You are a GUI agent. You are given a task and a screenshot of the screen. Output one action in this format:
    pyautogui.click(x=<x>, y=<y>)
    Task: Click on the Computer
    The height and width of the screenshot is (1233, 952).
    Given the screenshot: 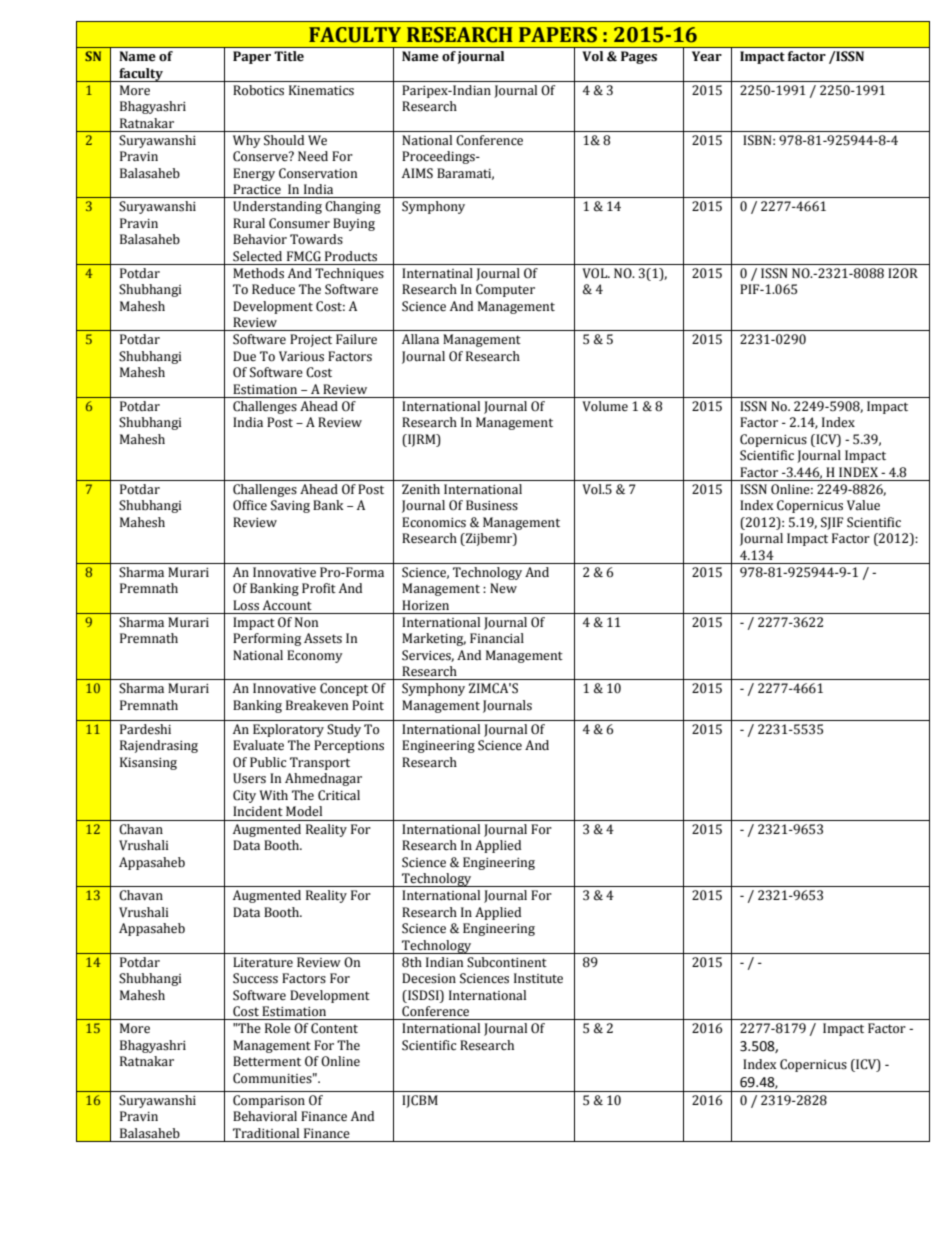 What is the action you would take?
    pyautogui.click(x=505, y=290)
